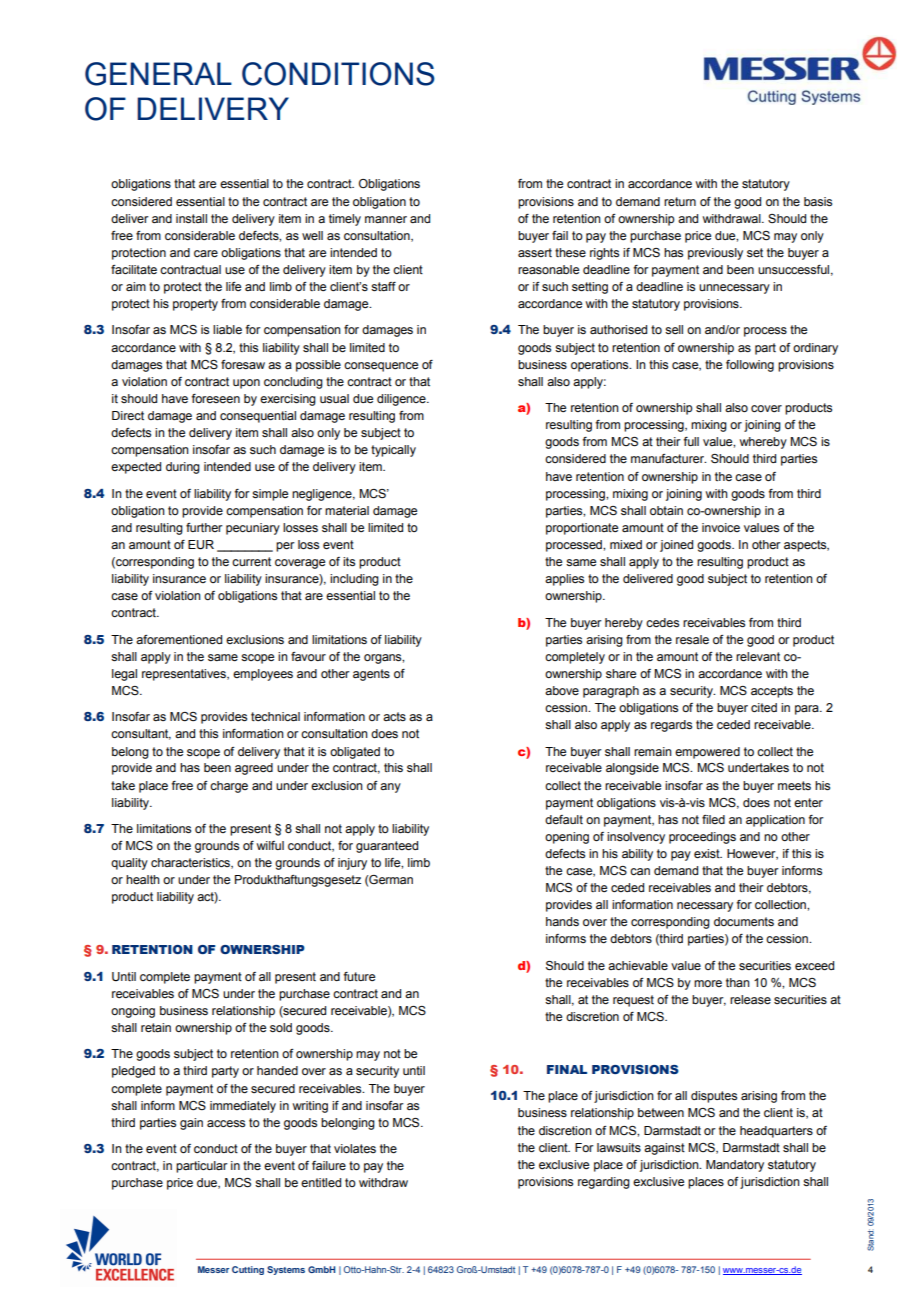 The width and height of the document is (924, 1308). Describe the element at coordinates (735, 1166) in the document. I see `Mandatory` at that location.
